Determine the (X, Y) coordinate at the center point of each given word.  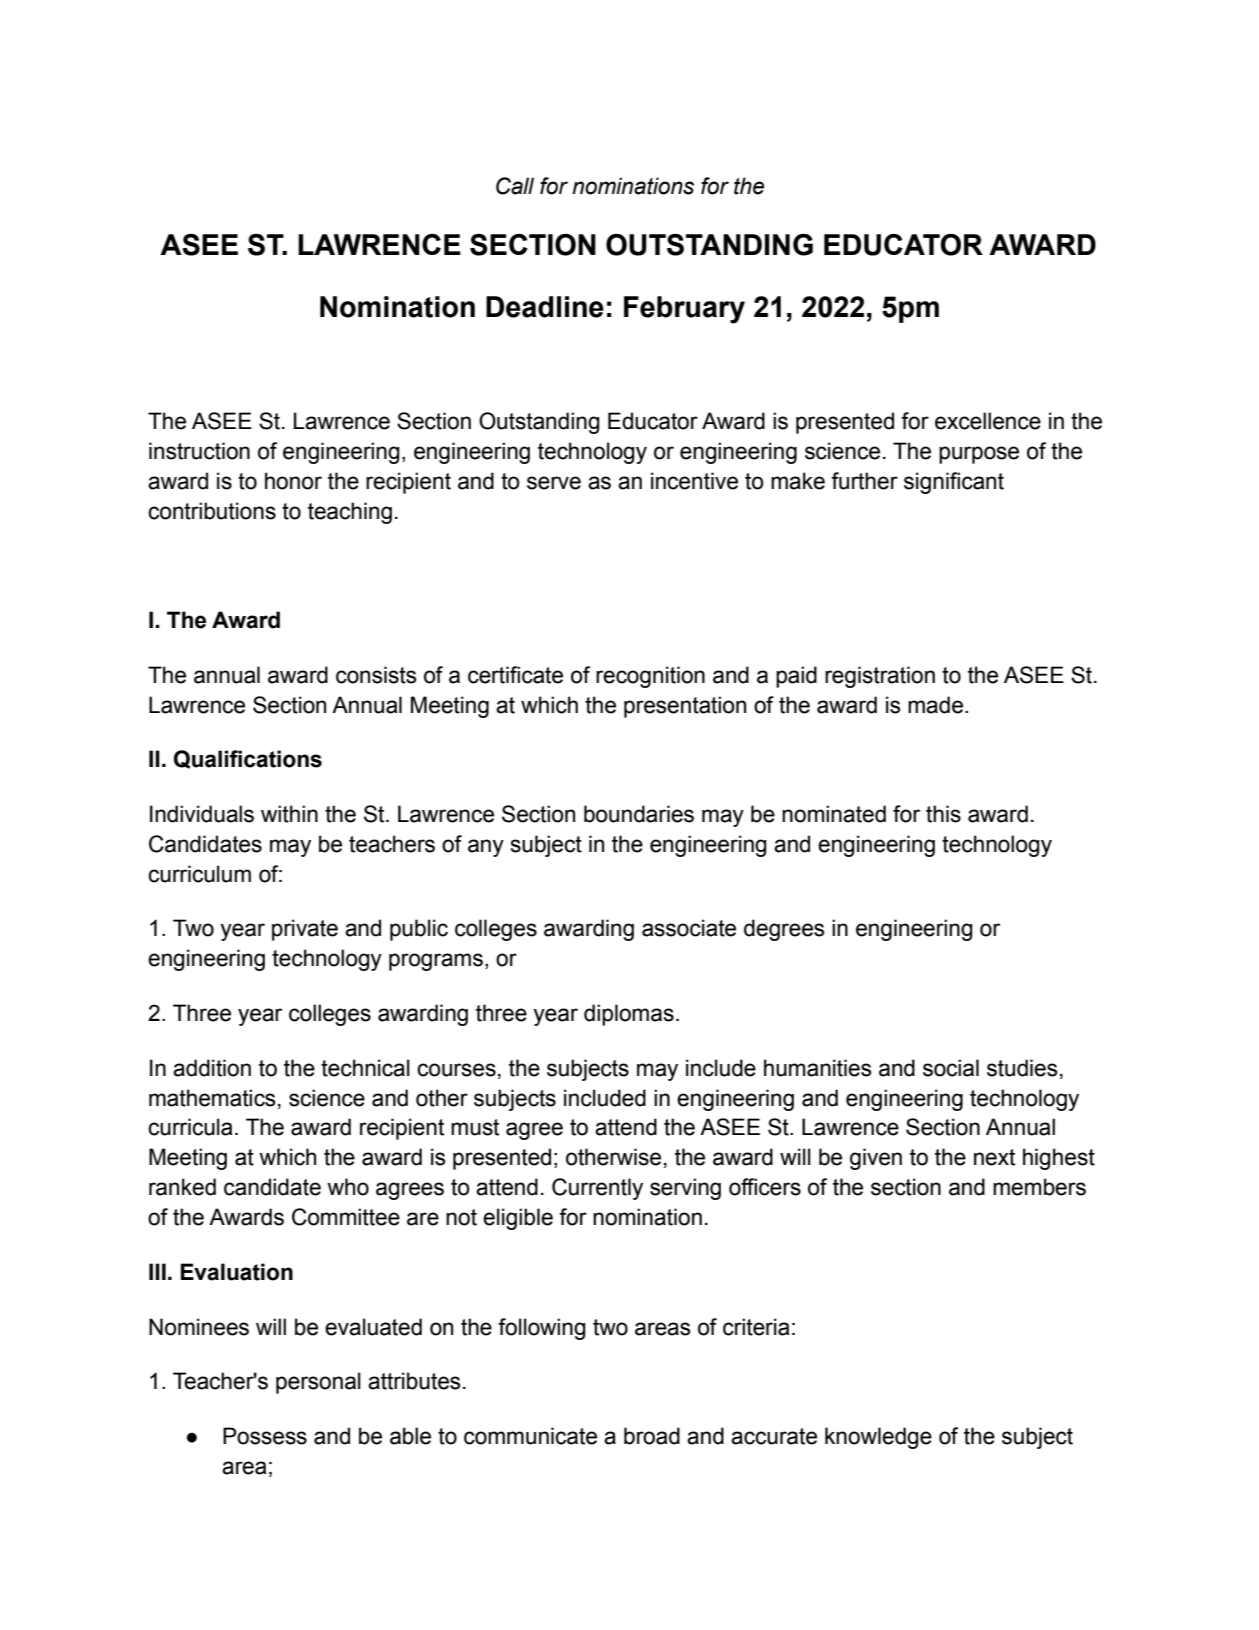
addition (212, 1068)
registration (880, 677)
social (951, 1068)
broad (652, 1436)
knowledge (878, 1438)
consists (376, 675)
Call (515, 186)
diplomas (629, 1015)
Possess (265, 1436)
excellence (988, 421)
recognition (650, 677)
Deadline (545, 307)
